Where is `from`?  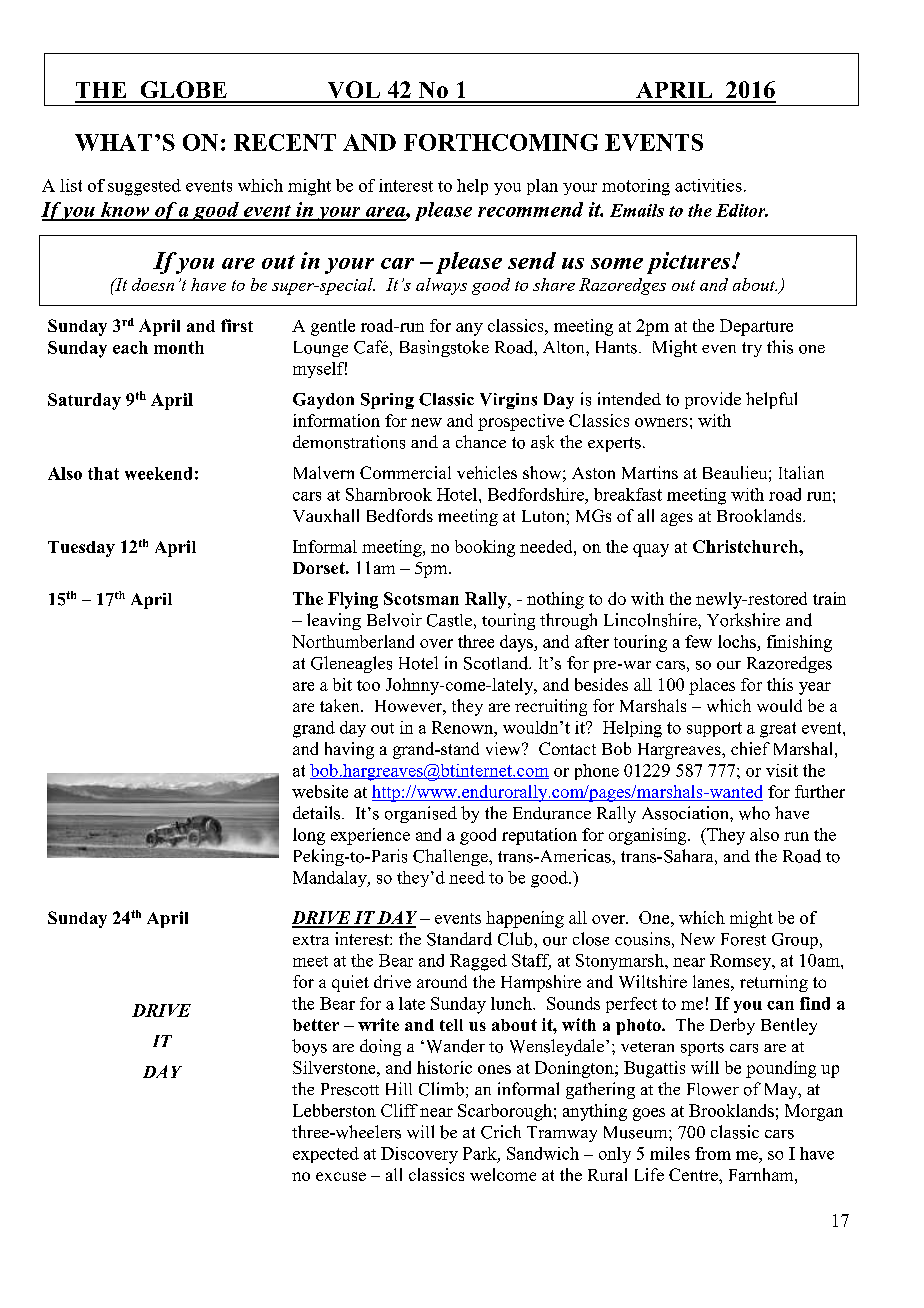
from is located at coordinates (713, 1153).
